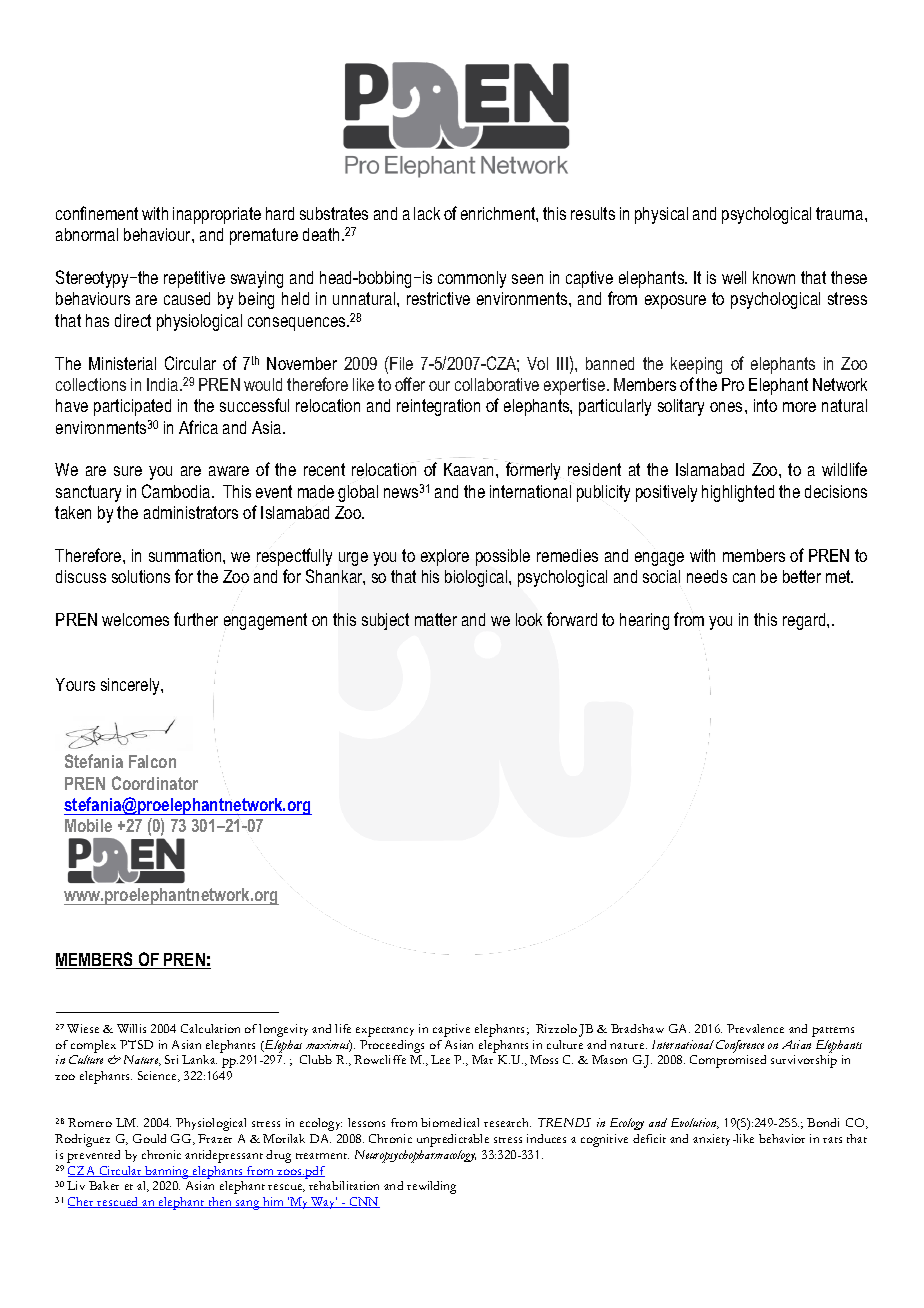 The height and width of the image is (1308, 924). I want to click on known, so click(774, 277).
